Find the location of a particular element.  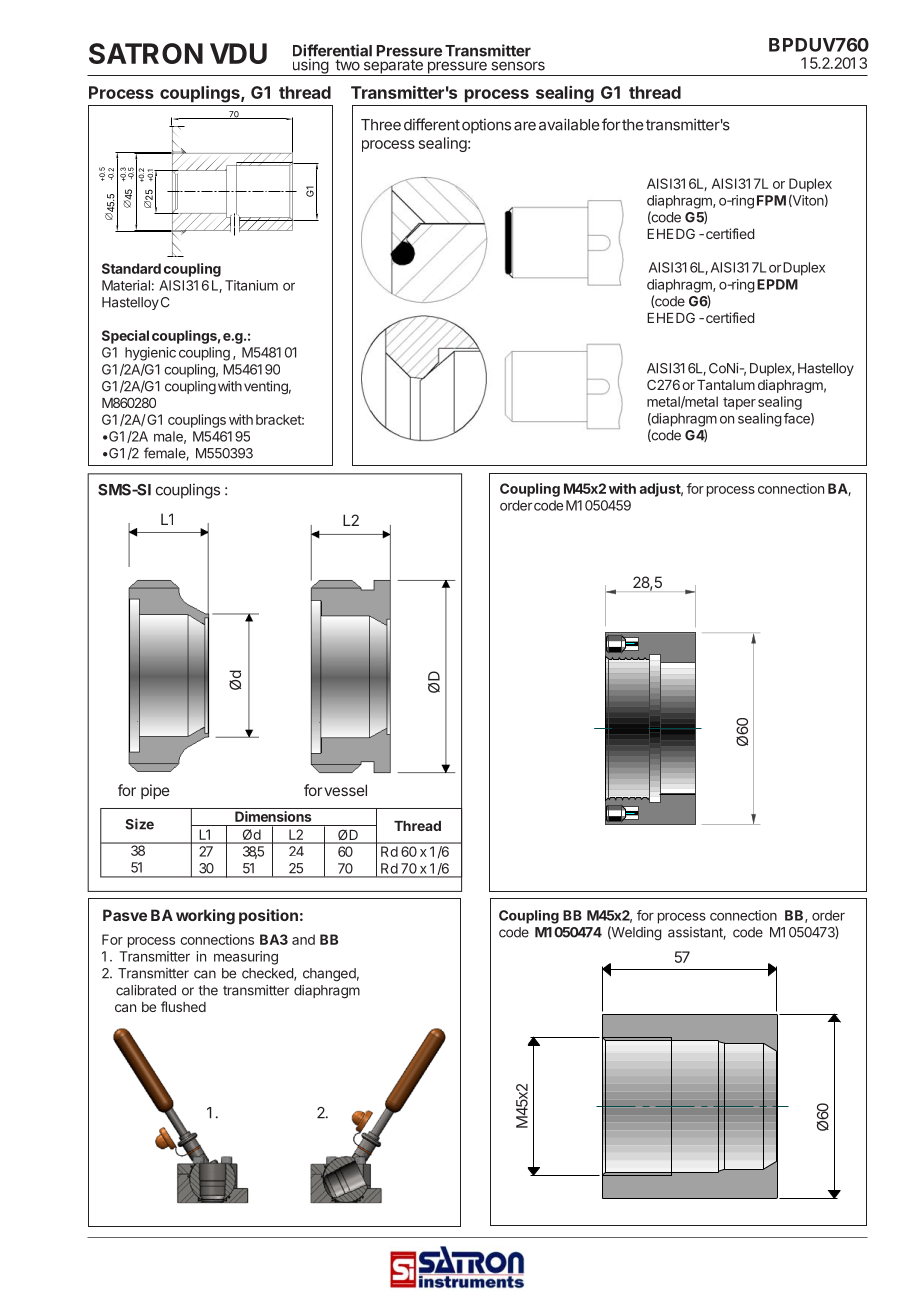

hygienic is located at coordinates (150, 354).
